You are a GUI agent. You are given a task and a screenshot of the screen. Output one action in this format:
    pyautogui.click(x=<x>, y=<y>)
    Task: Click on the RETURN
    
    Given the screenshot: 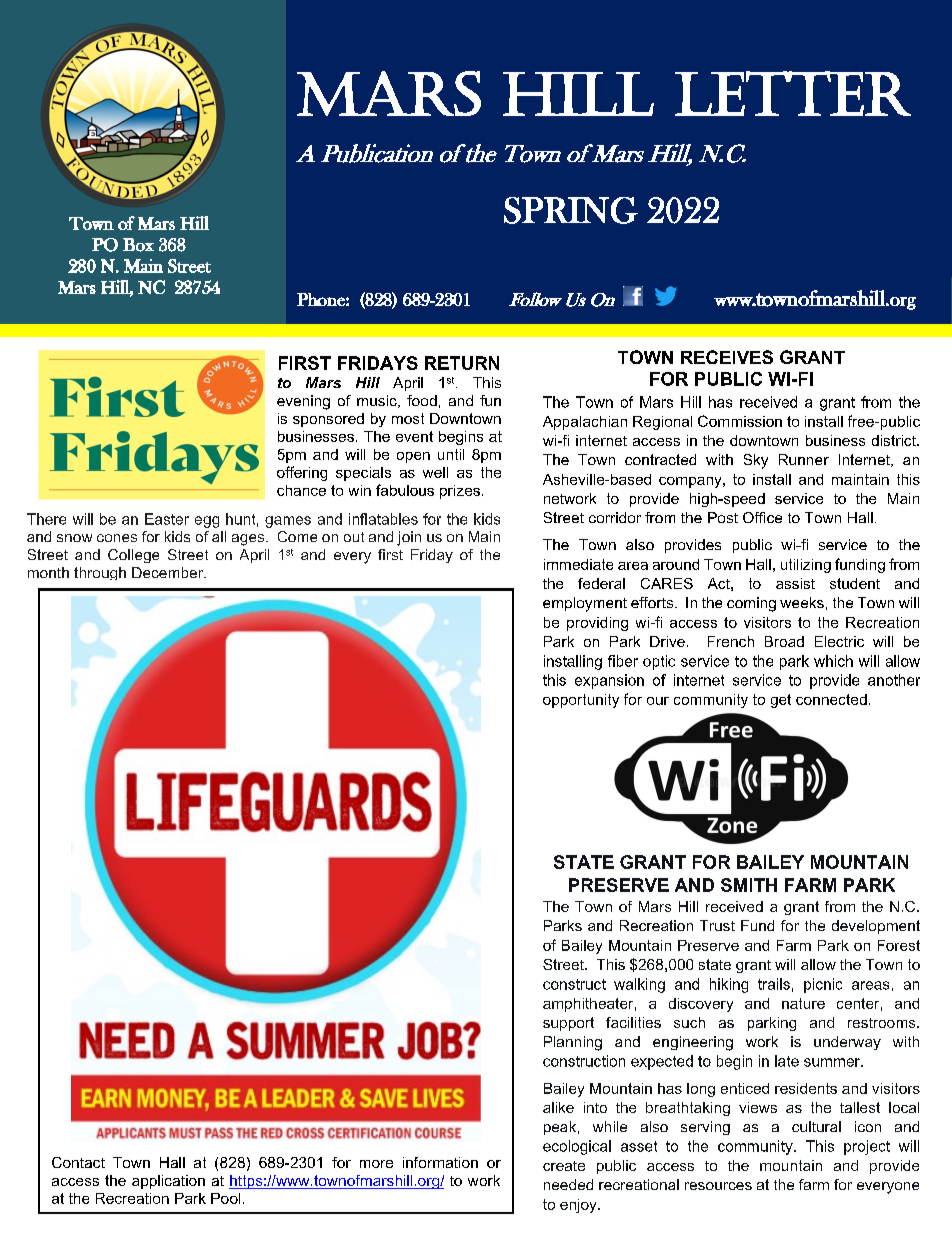 What is the action you would take?
    pyautogui.click(x=462, y=363)
